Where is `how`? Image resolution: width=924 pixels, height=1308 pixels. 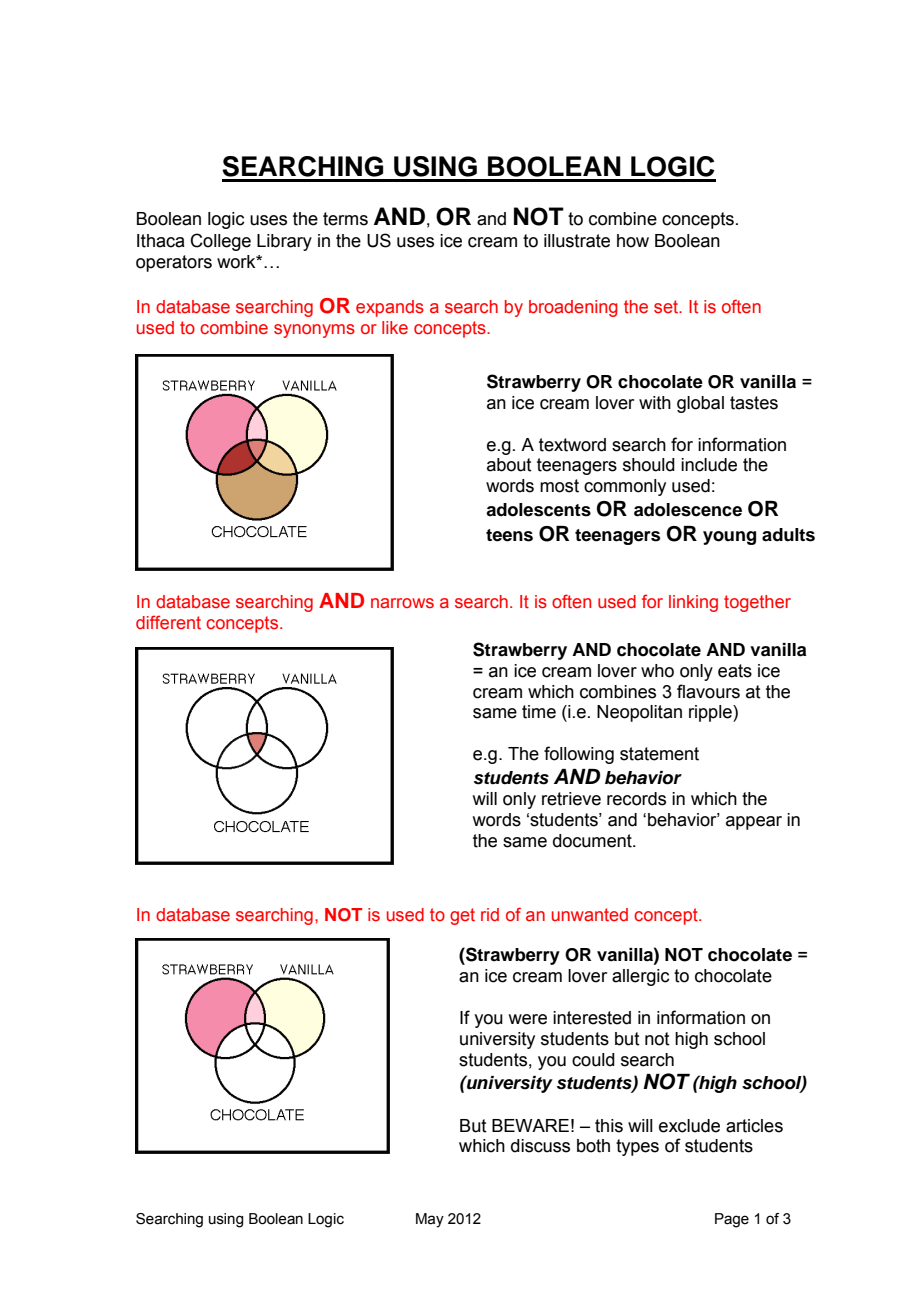
how is located at coordinates (633, 241).
